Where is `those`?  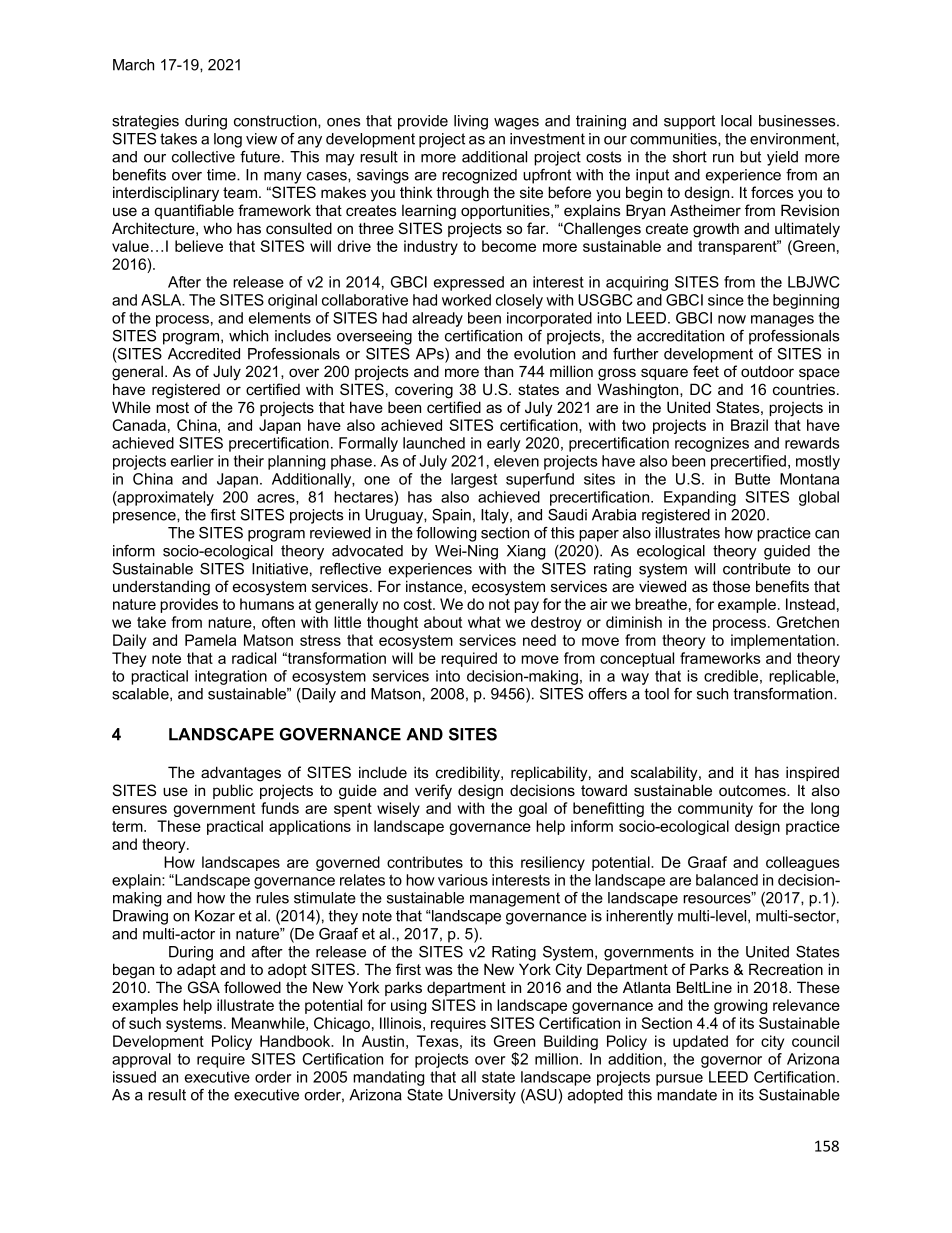 those is located at coordinates (731, 586).
